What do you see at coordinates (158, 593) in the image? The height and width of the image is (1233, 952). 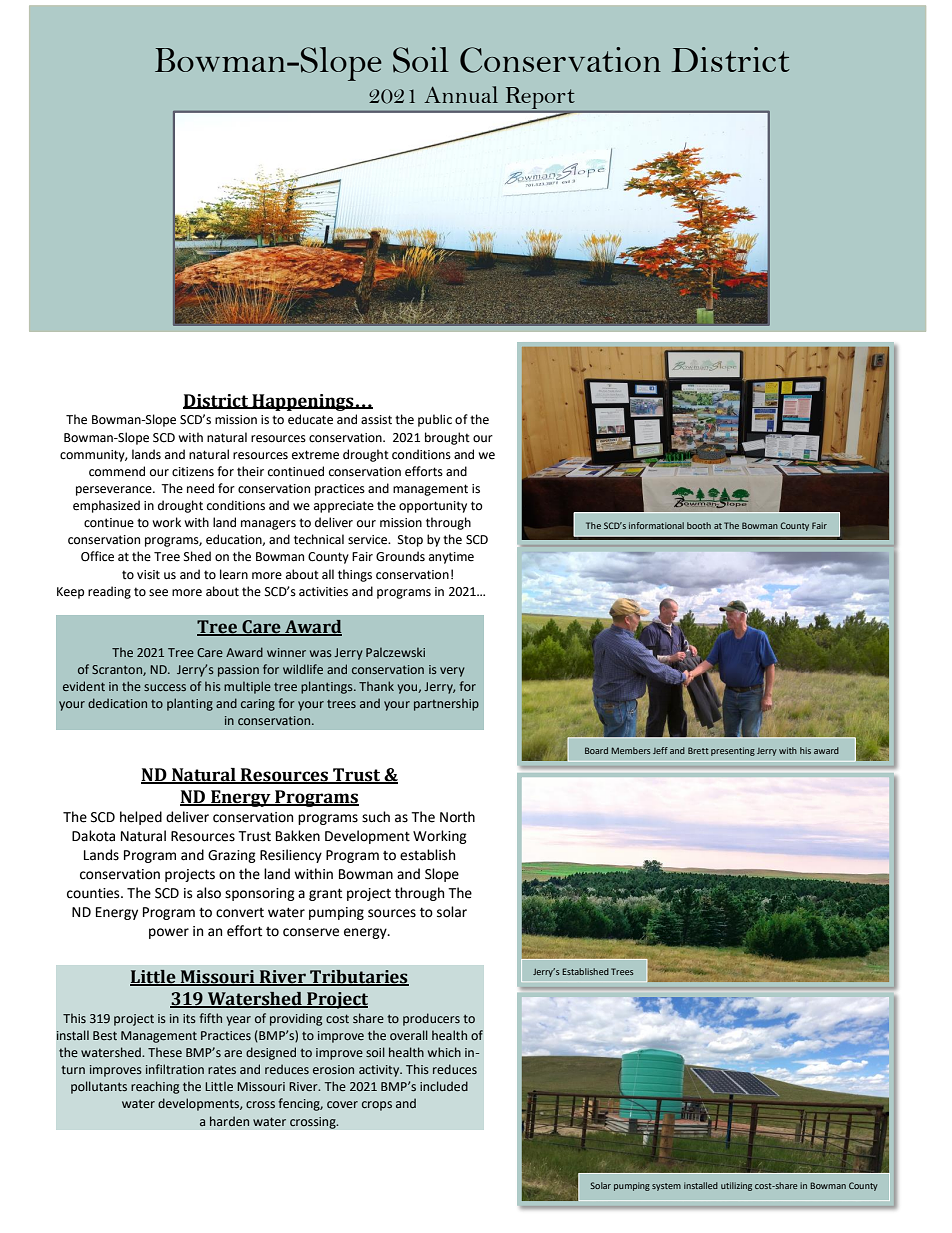 I see `see` at bounding box center [158, 593].
